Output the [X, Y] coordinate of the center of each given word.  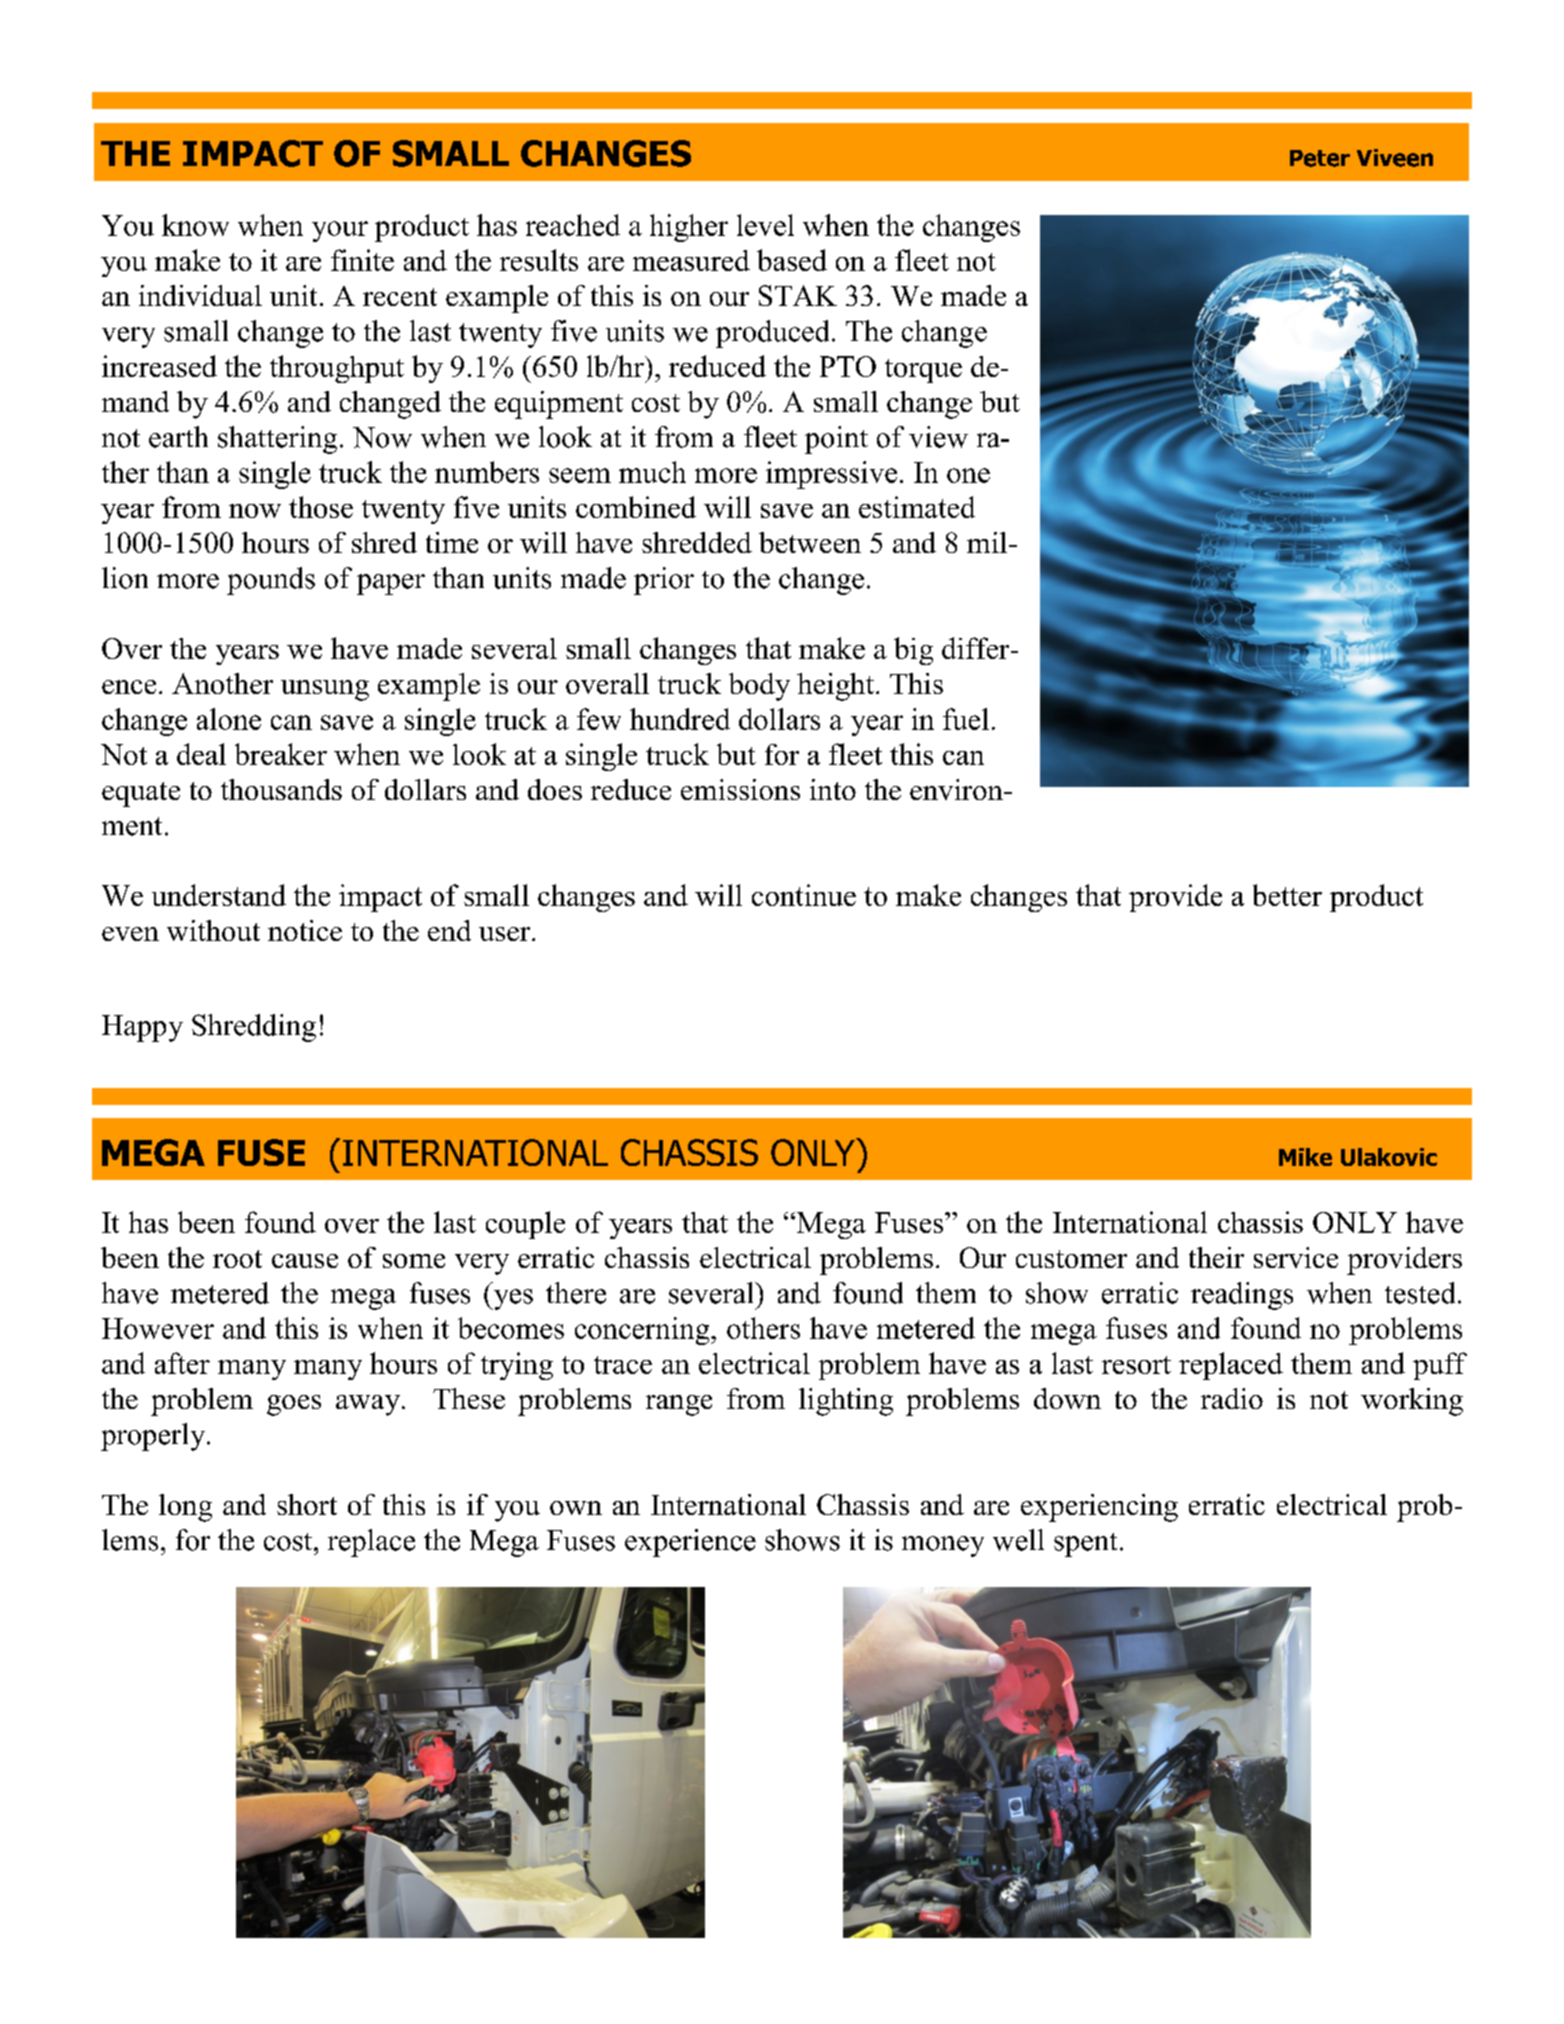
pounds [271, 581]
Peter [1320, 158]
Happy [142, 1028]
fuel [966, 719]
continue [804, 895]
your [340, 231]
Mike [1305, 1157]
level [765, 225]
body [759, 687]
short [307, 1504]
